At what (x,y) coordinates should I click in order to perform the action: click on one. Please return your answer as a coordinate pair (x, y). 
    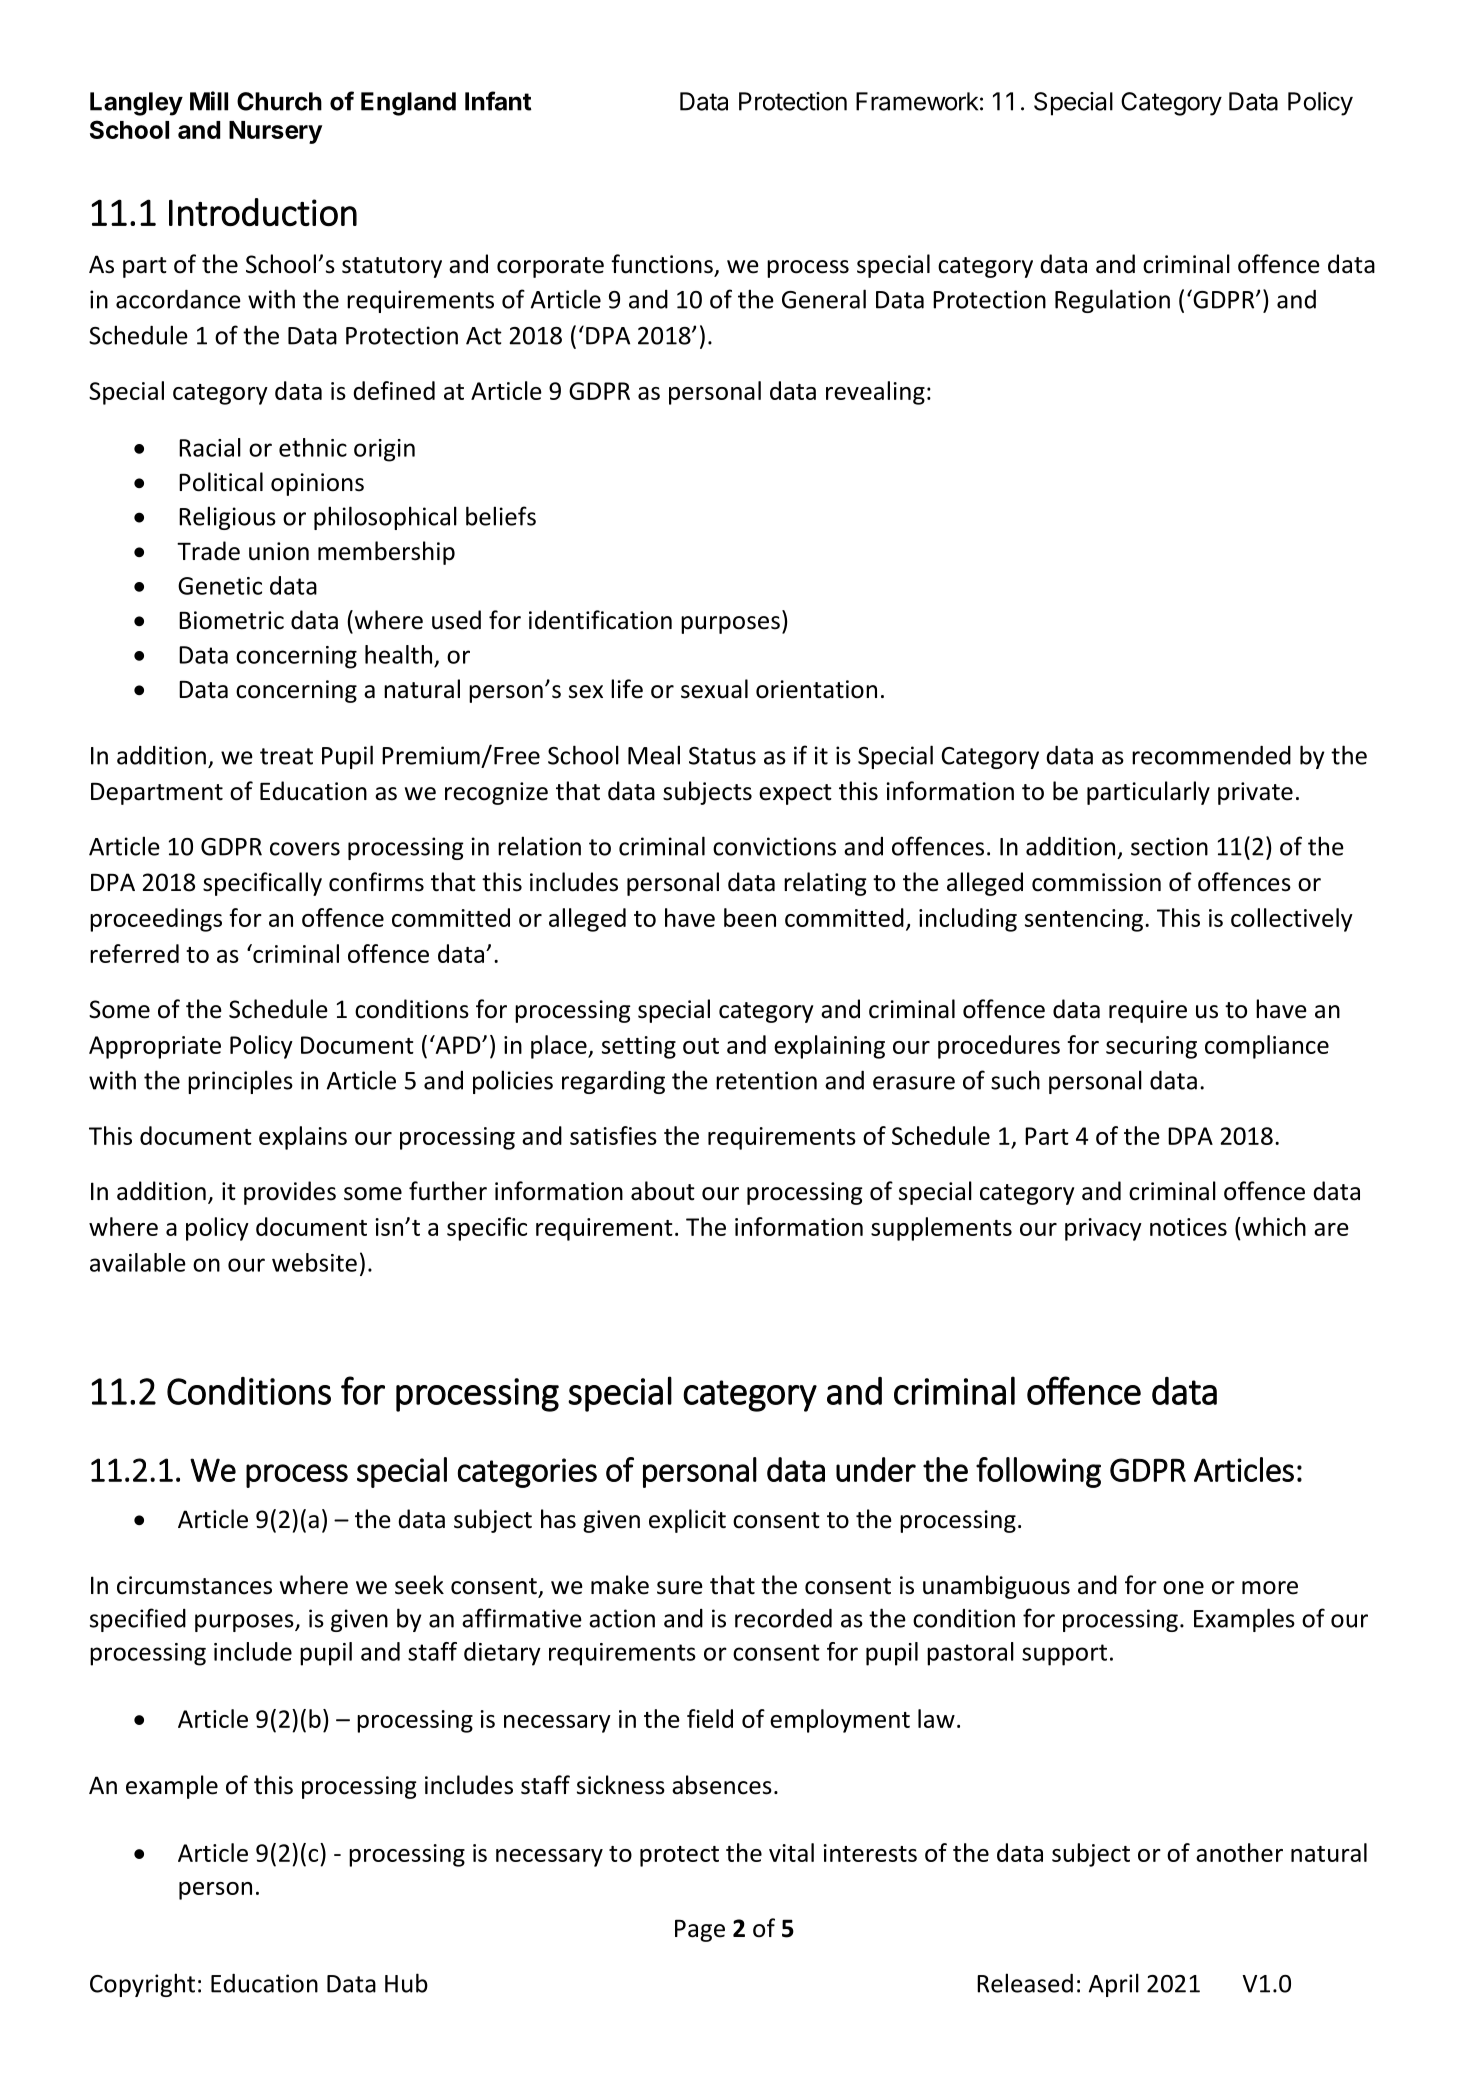
    Looking at the image, I should click on (1183, 1588).
